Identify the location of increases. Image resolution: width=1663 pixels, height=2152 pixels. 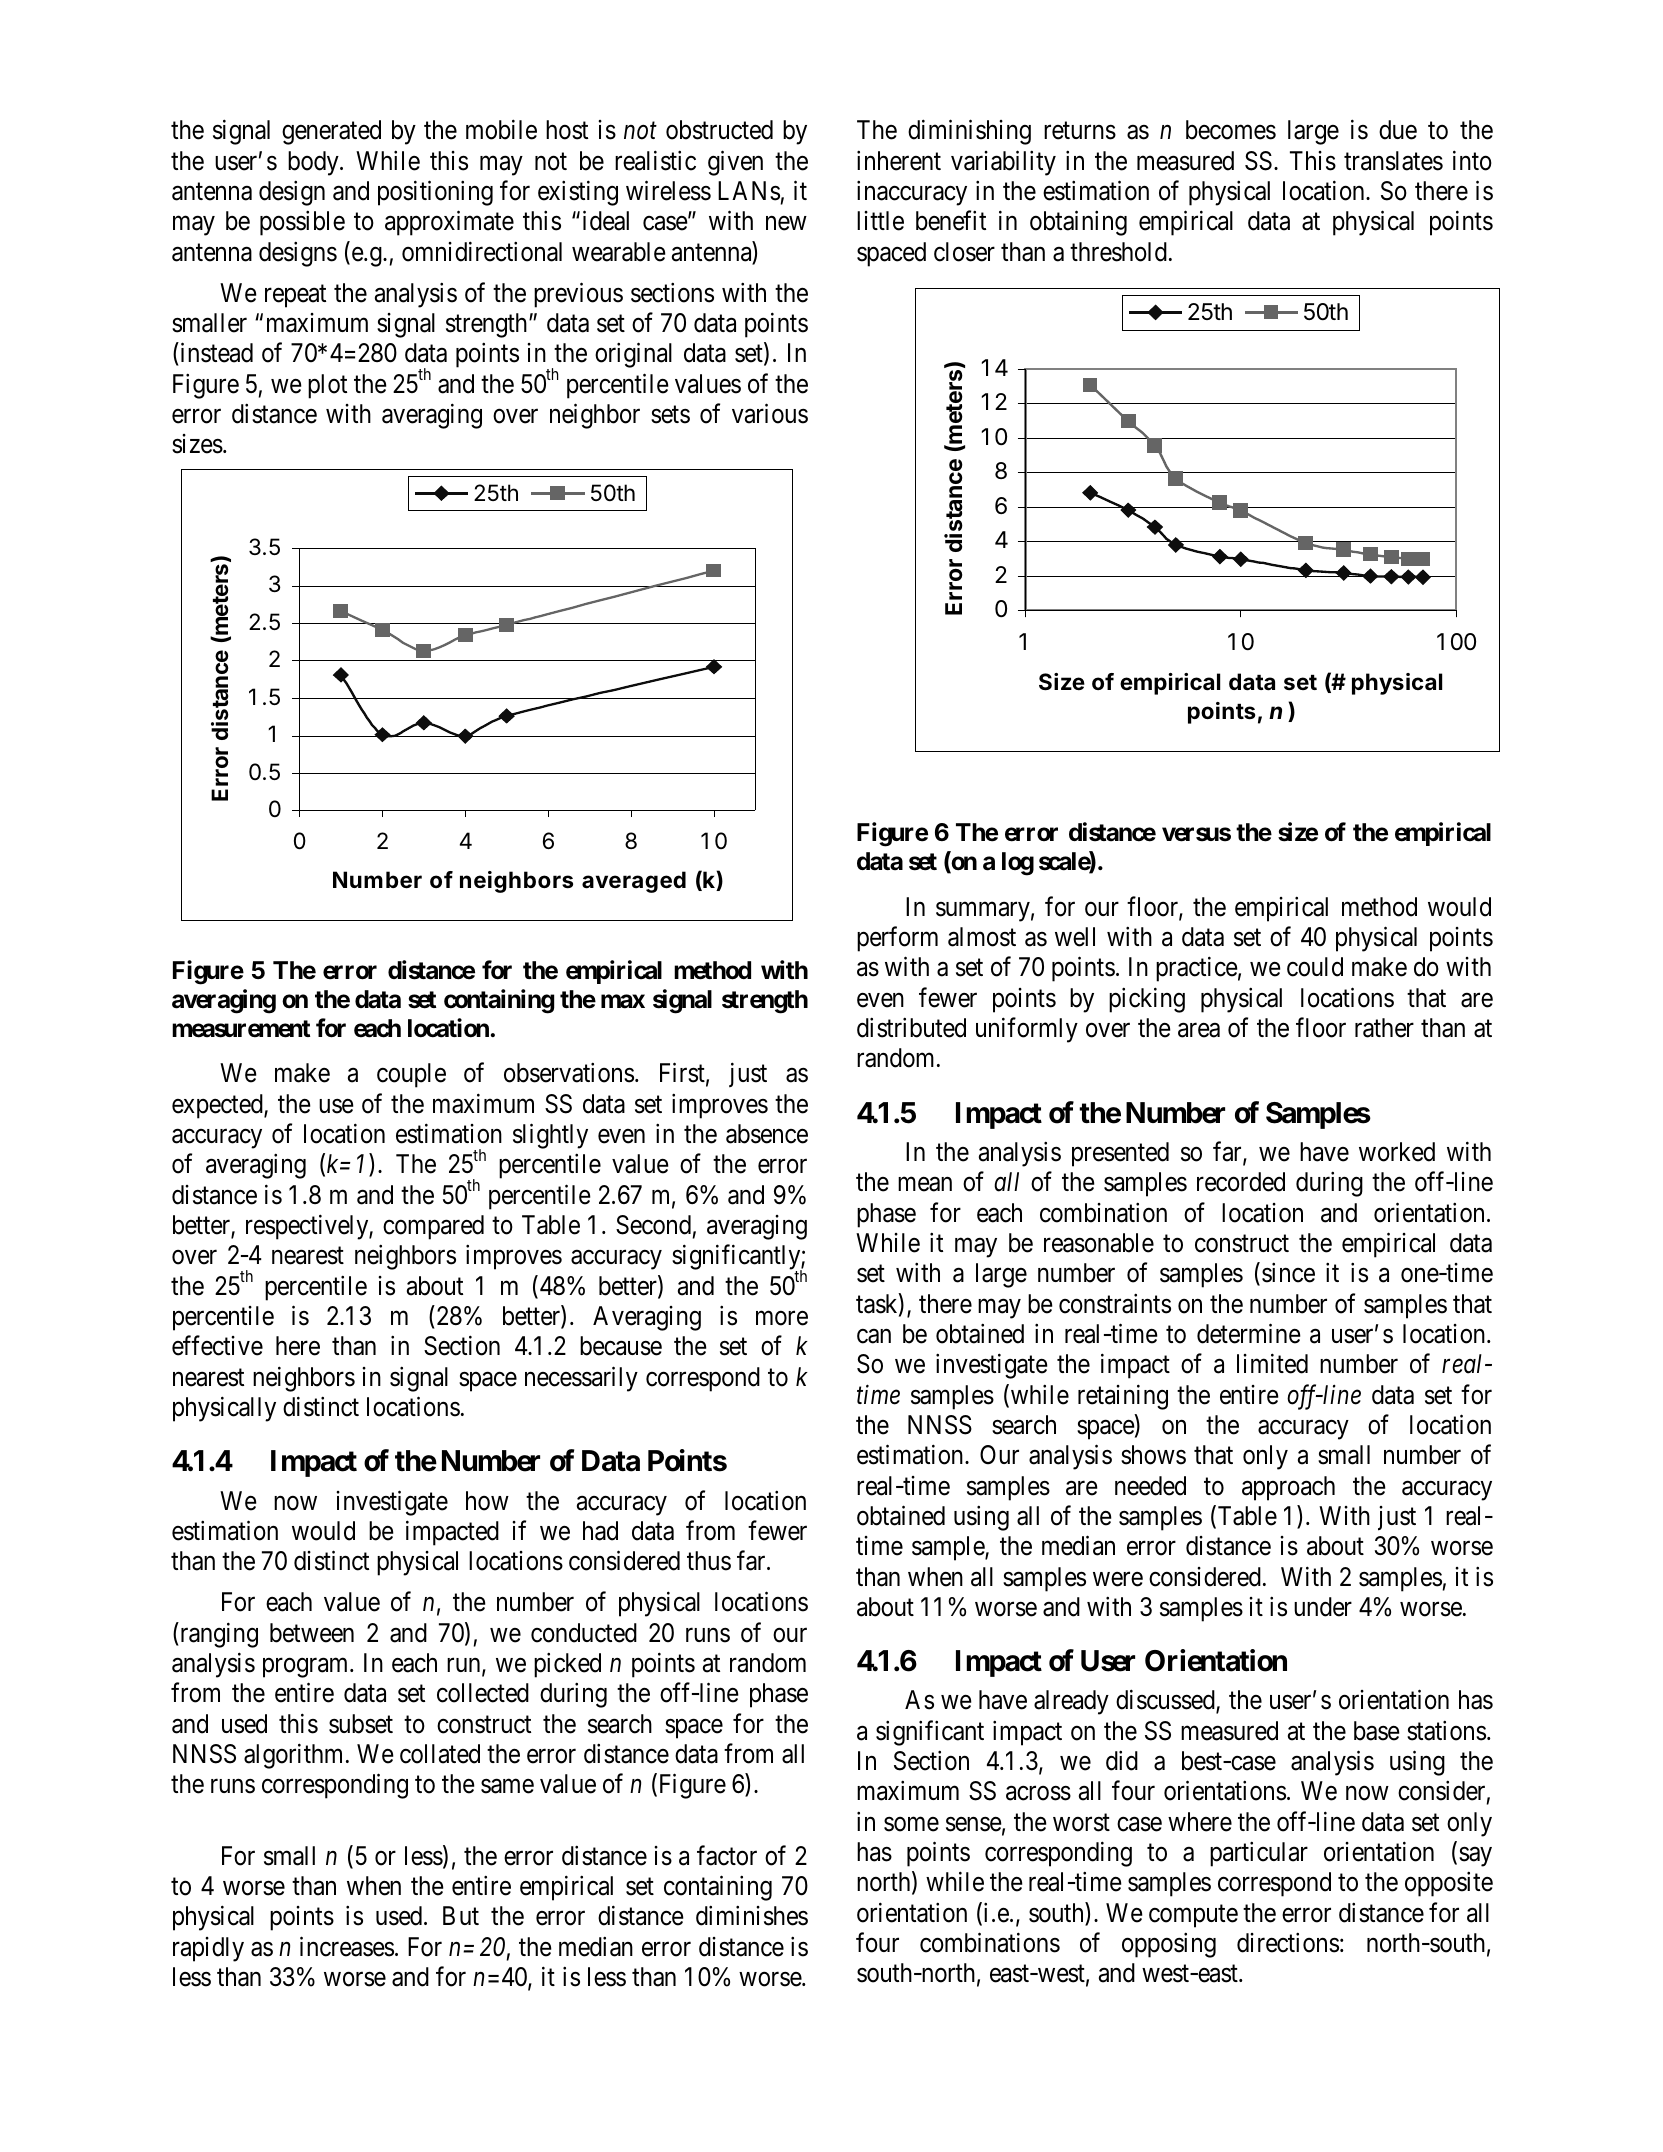
(347, 1946).
